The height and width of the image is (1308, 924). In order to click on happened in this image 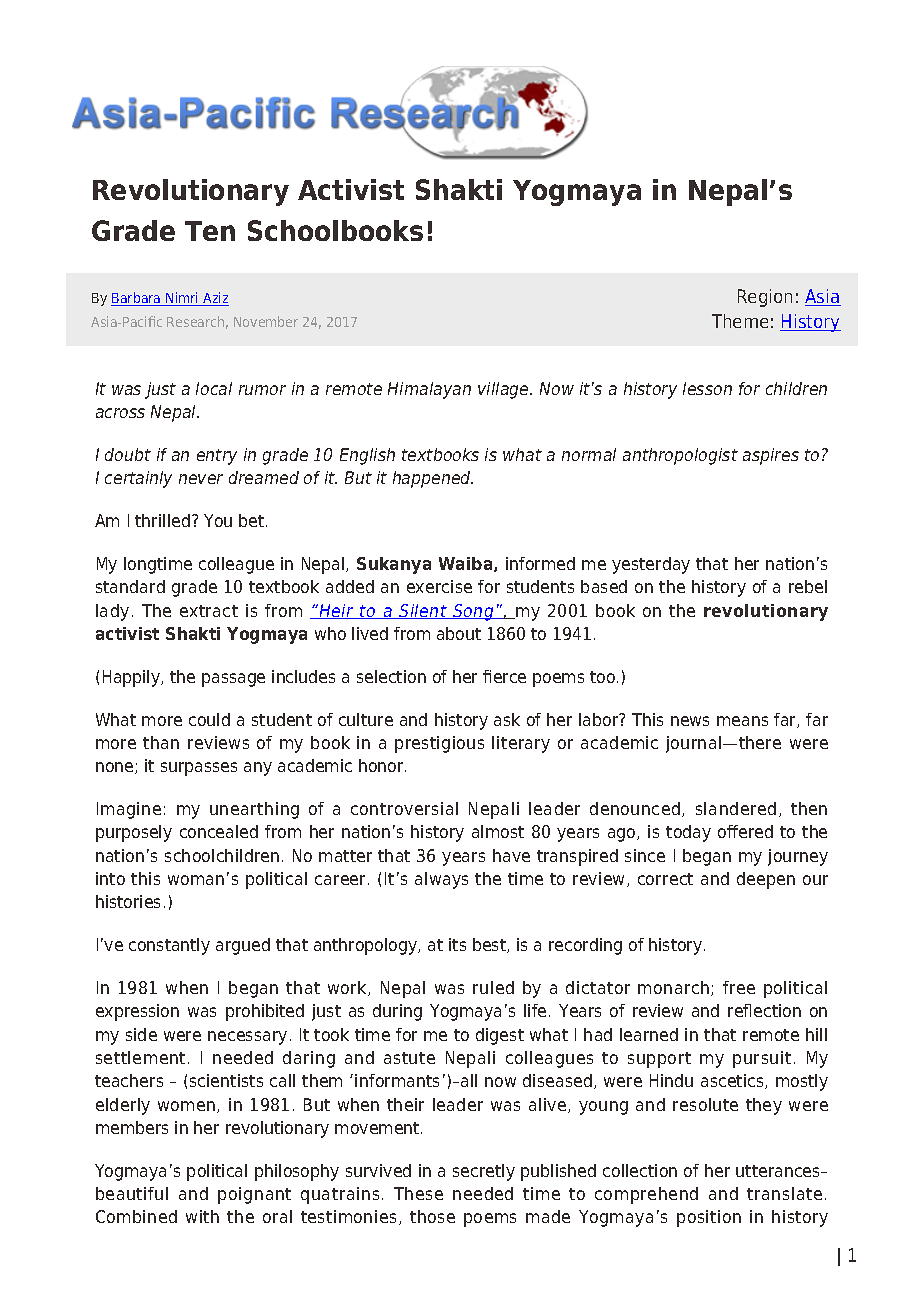, I will do `click(433, 479)`.
